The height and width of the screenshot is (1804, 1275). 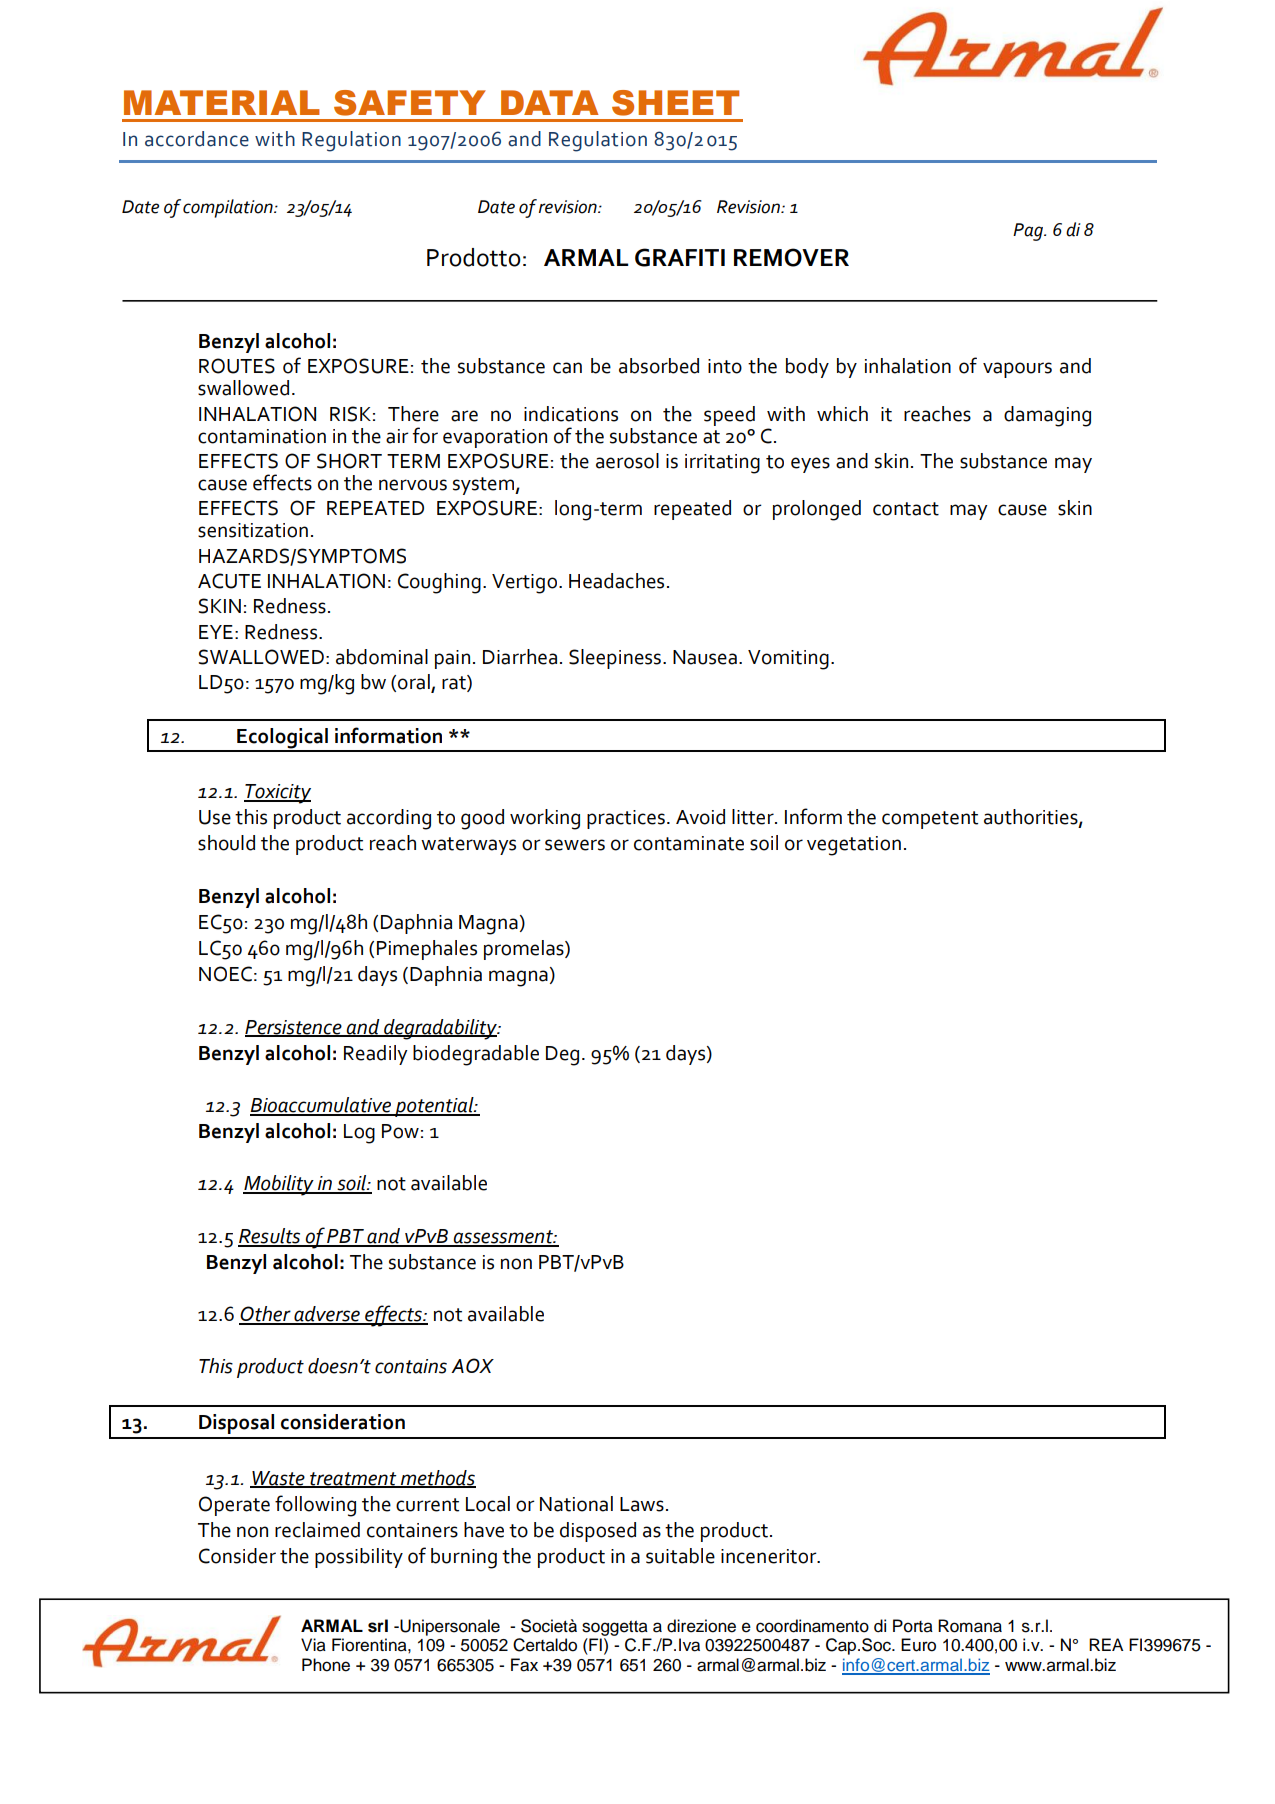 What do you see at coordinates (680, 1556) in the screenshot?
I see `suitable` at bounding box center [680, 1556].
